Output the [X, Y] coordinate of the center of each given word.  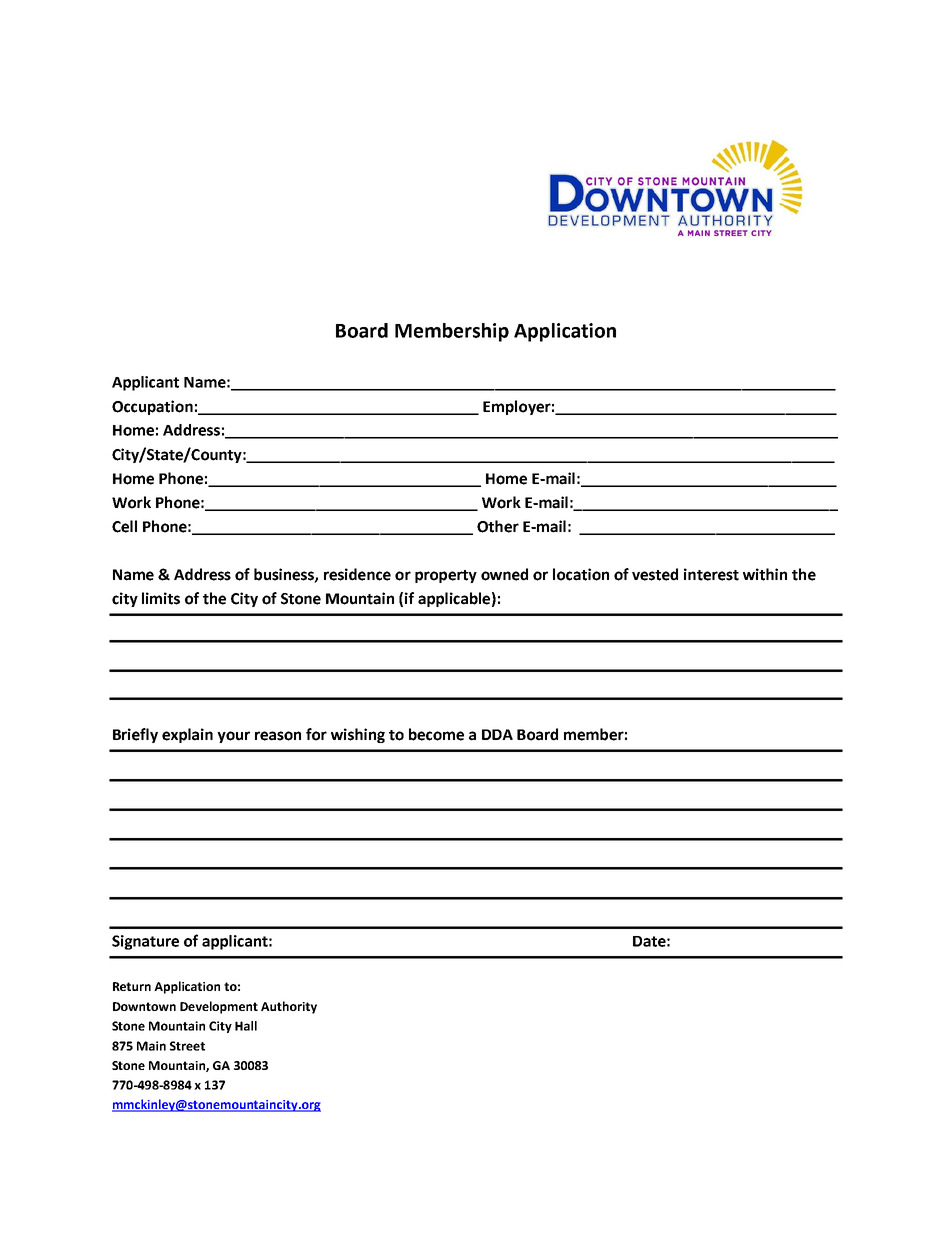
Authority [289, 1007]
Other [498, 526]
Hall [246, 1026]
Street [187, 1046]
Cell [124, 526]
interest [711, 574]
